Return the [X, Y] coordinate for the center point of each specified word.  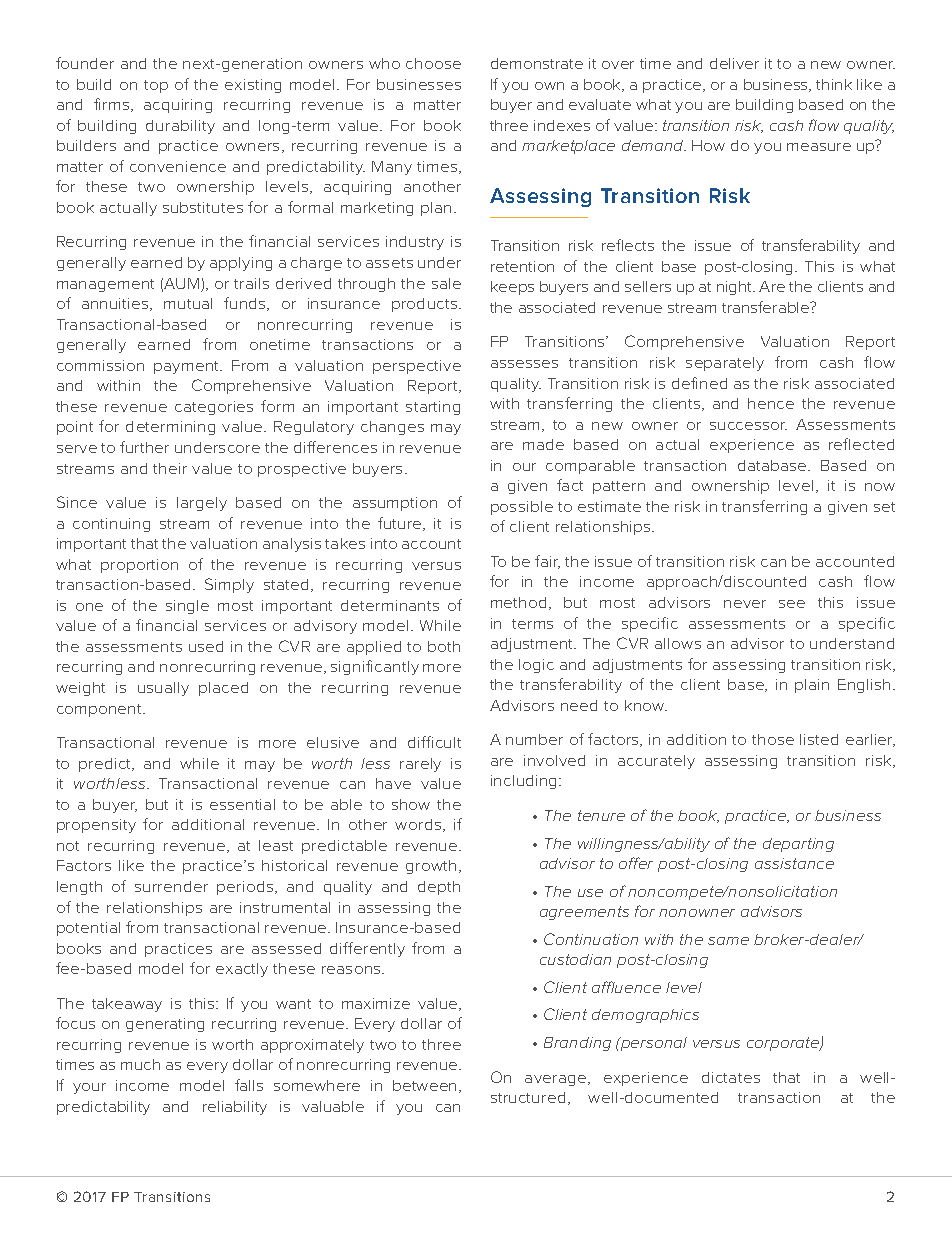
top [156, 86]
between [424, 1085]
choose [433, 63]
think [834, 84]
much [140, 1064]
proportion [139, 566]
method [518, 602]
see [792, 604]
